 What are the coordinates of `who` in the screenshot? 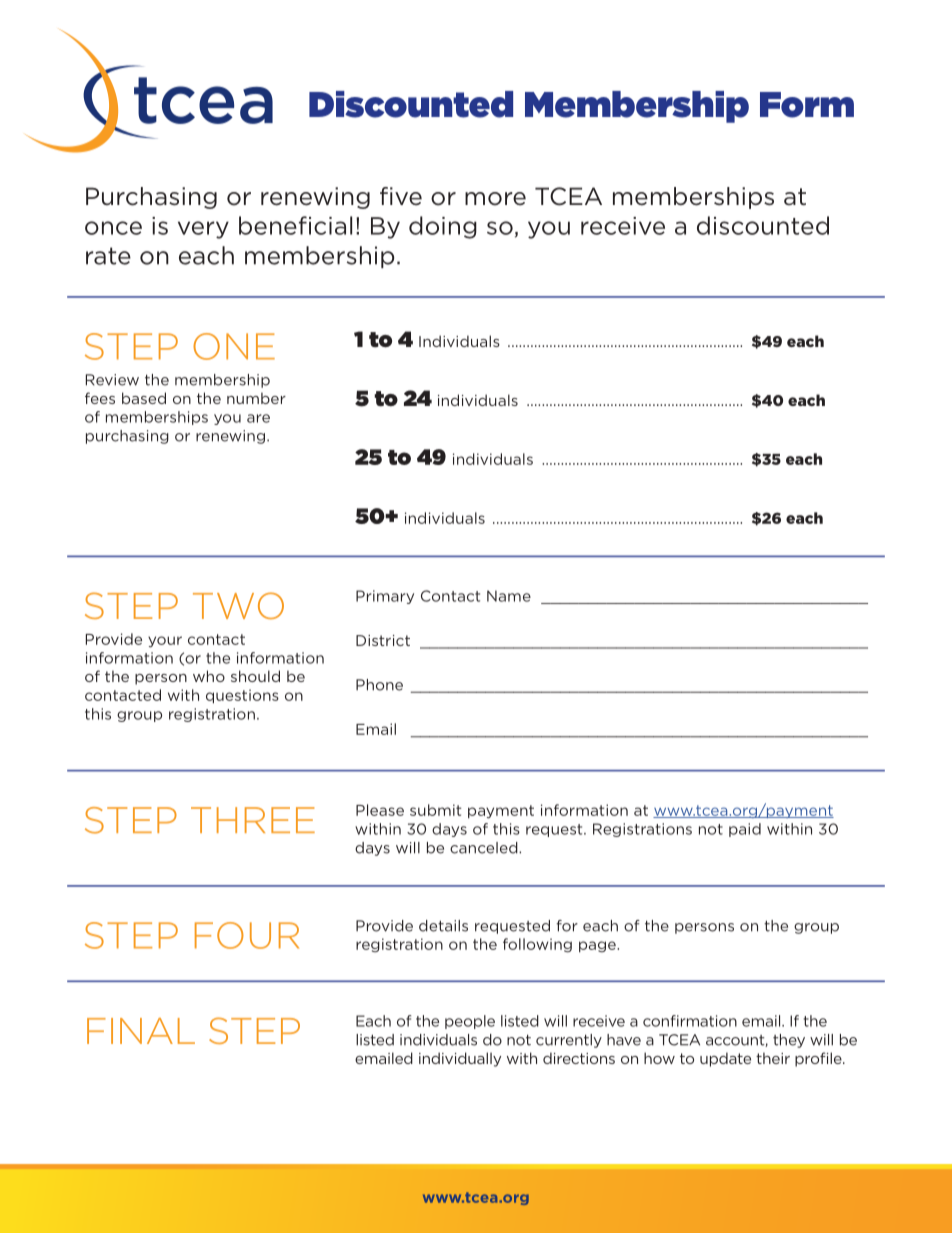 It's located at (209, 676).
